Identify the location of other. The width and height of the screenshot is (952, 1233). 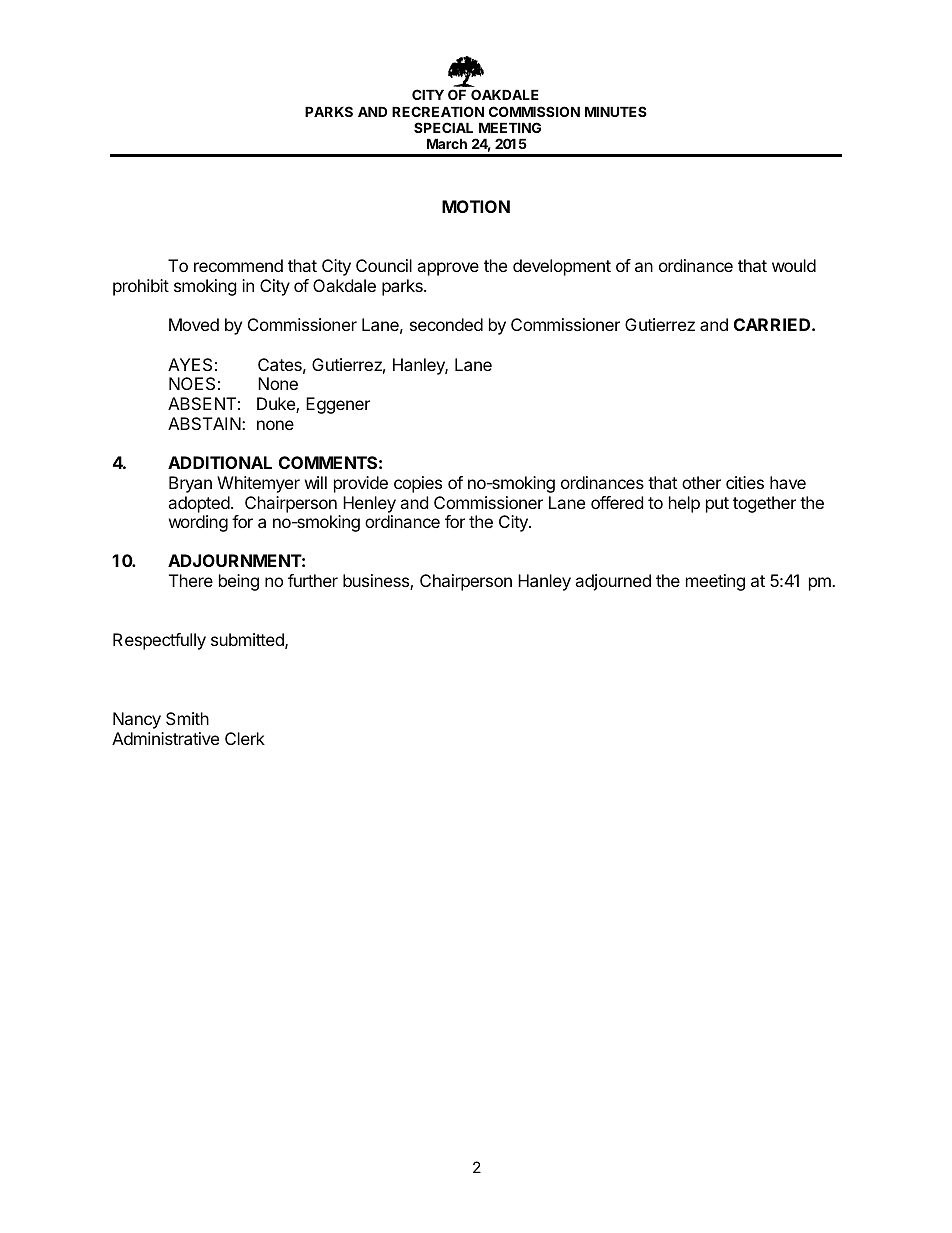
(701, 482).
